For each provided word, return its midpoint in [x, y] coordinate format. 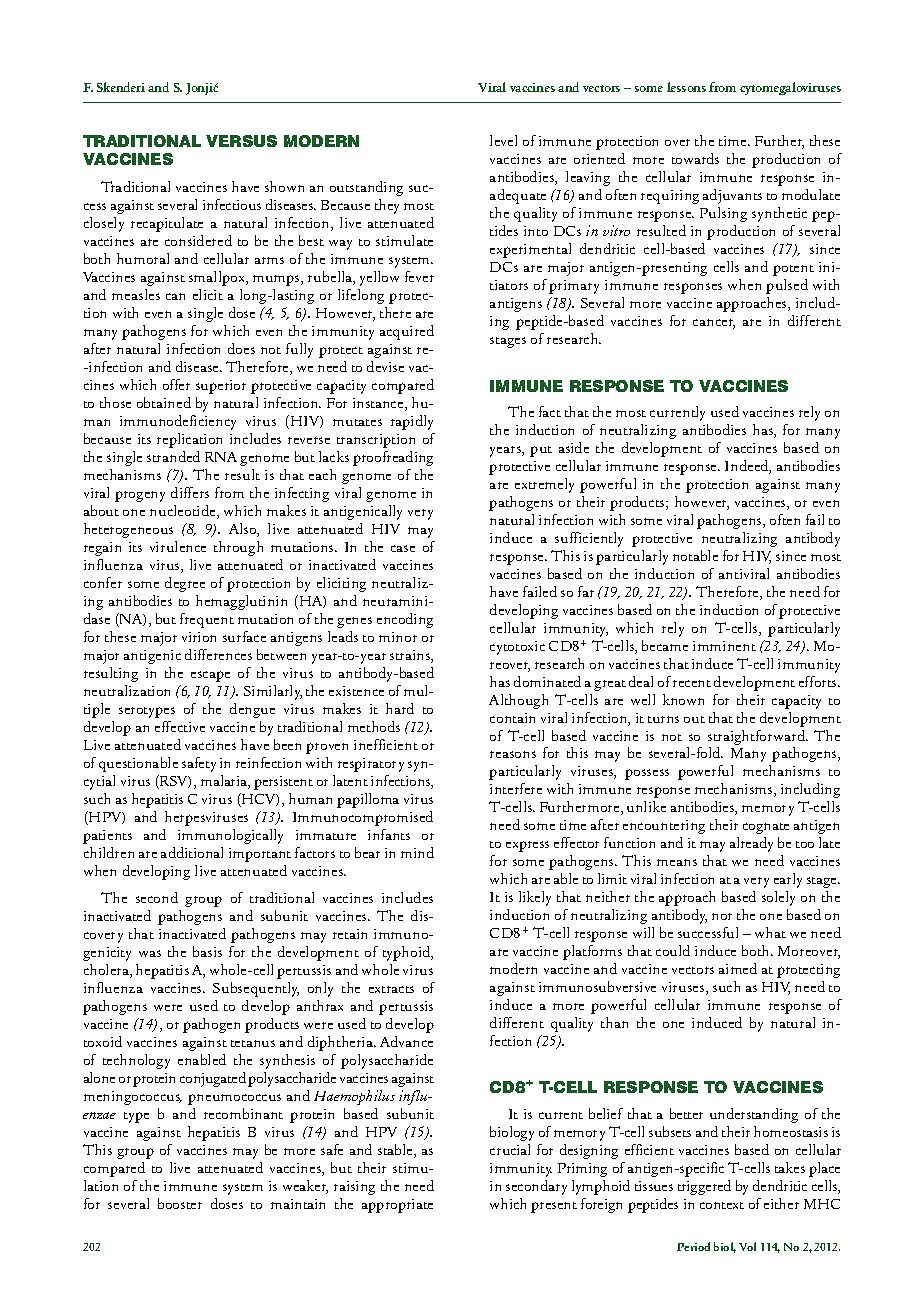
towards [695, 158]
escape [210, 676]
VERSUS [241, 141]
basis [207, 951]
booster [180, 1203]
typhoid [408, 953]
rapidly [412, 422]
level [503, 140]
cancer [714, 324]
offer [176, 384]
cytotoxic [517, 648]
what [770, 932]
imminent [724, 646]
